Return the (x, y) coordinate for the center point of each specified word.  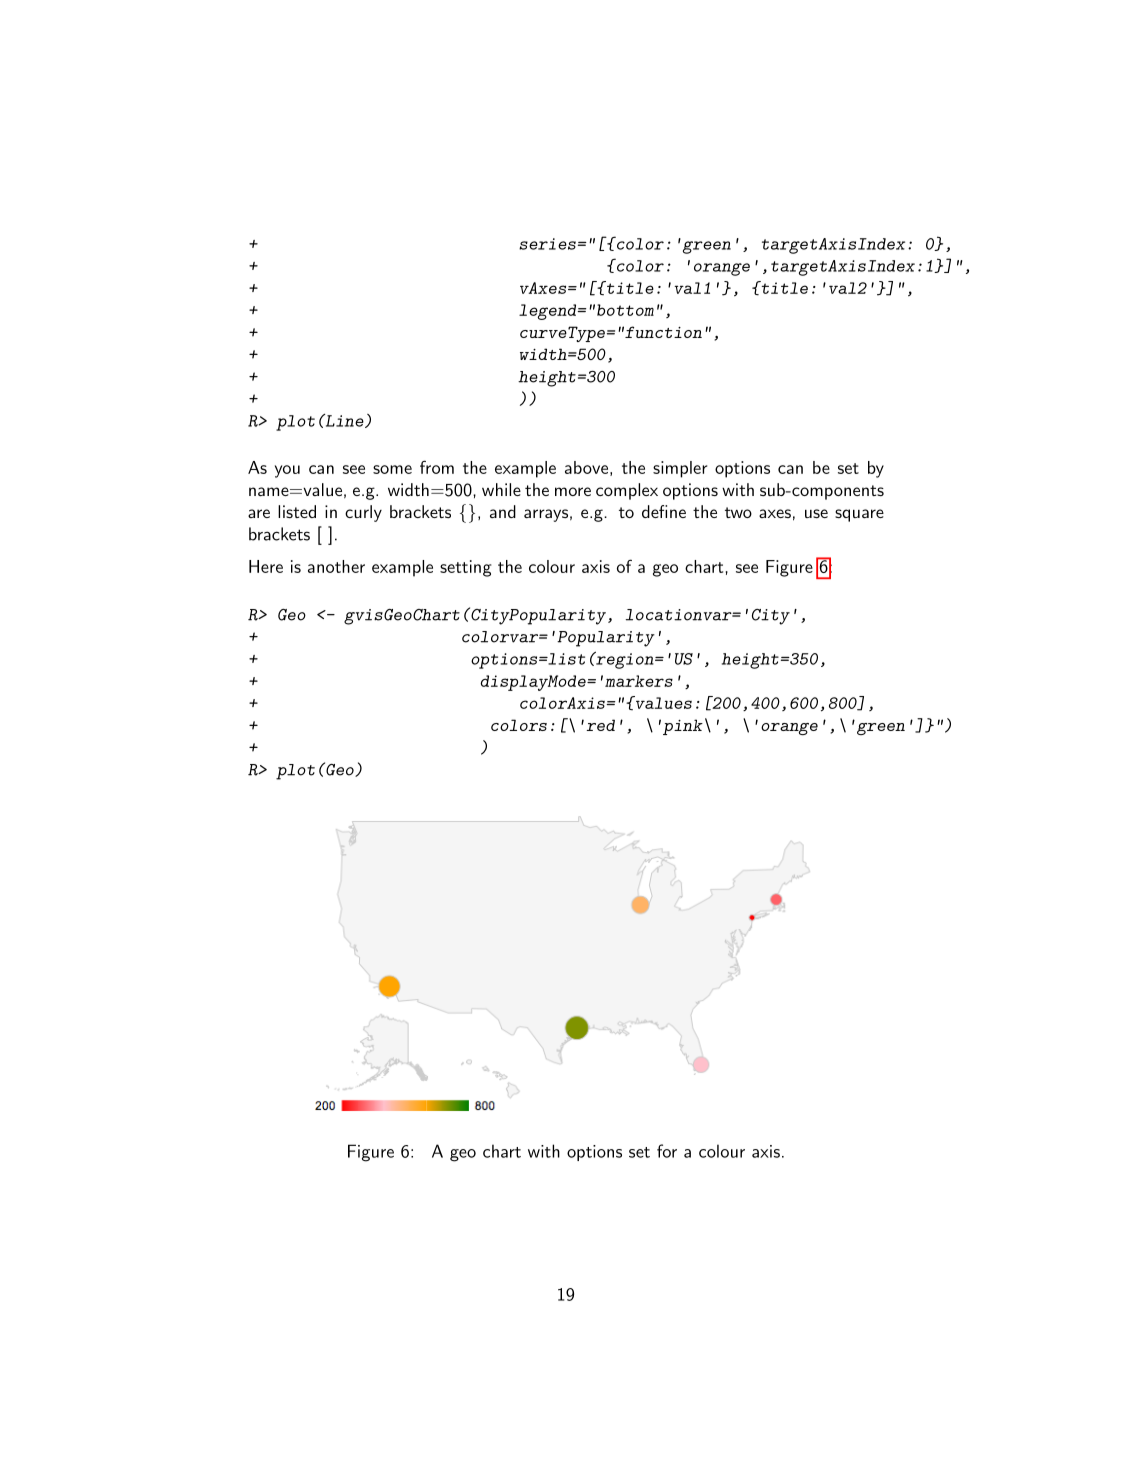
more (573, 491)
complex (627, 491)
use (816, 513)
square (859, 515)
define (664, 511)
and (503, 511)
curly (363, 513)
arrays (546, 515)
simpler (680, 469)
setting (466, 568)
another (336, 566)
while (501, 489)
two (738, 512)
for (667, 1151)
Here (266, 566)
